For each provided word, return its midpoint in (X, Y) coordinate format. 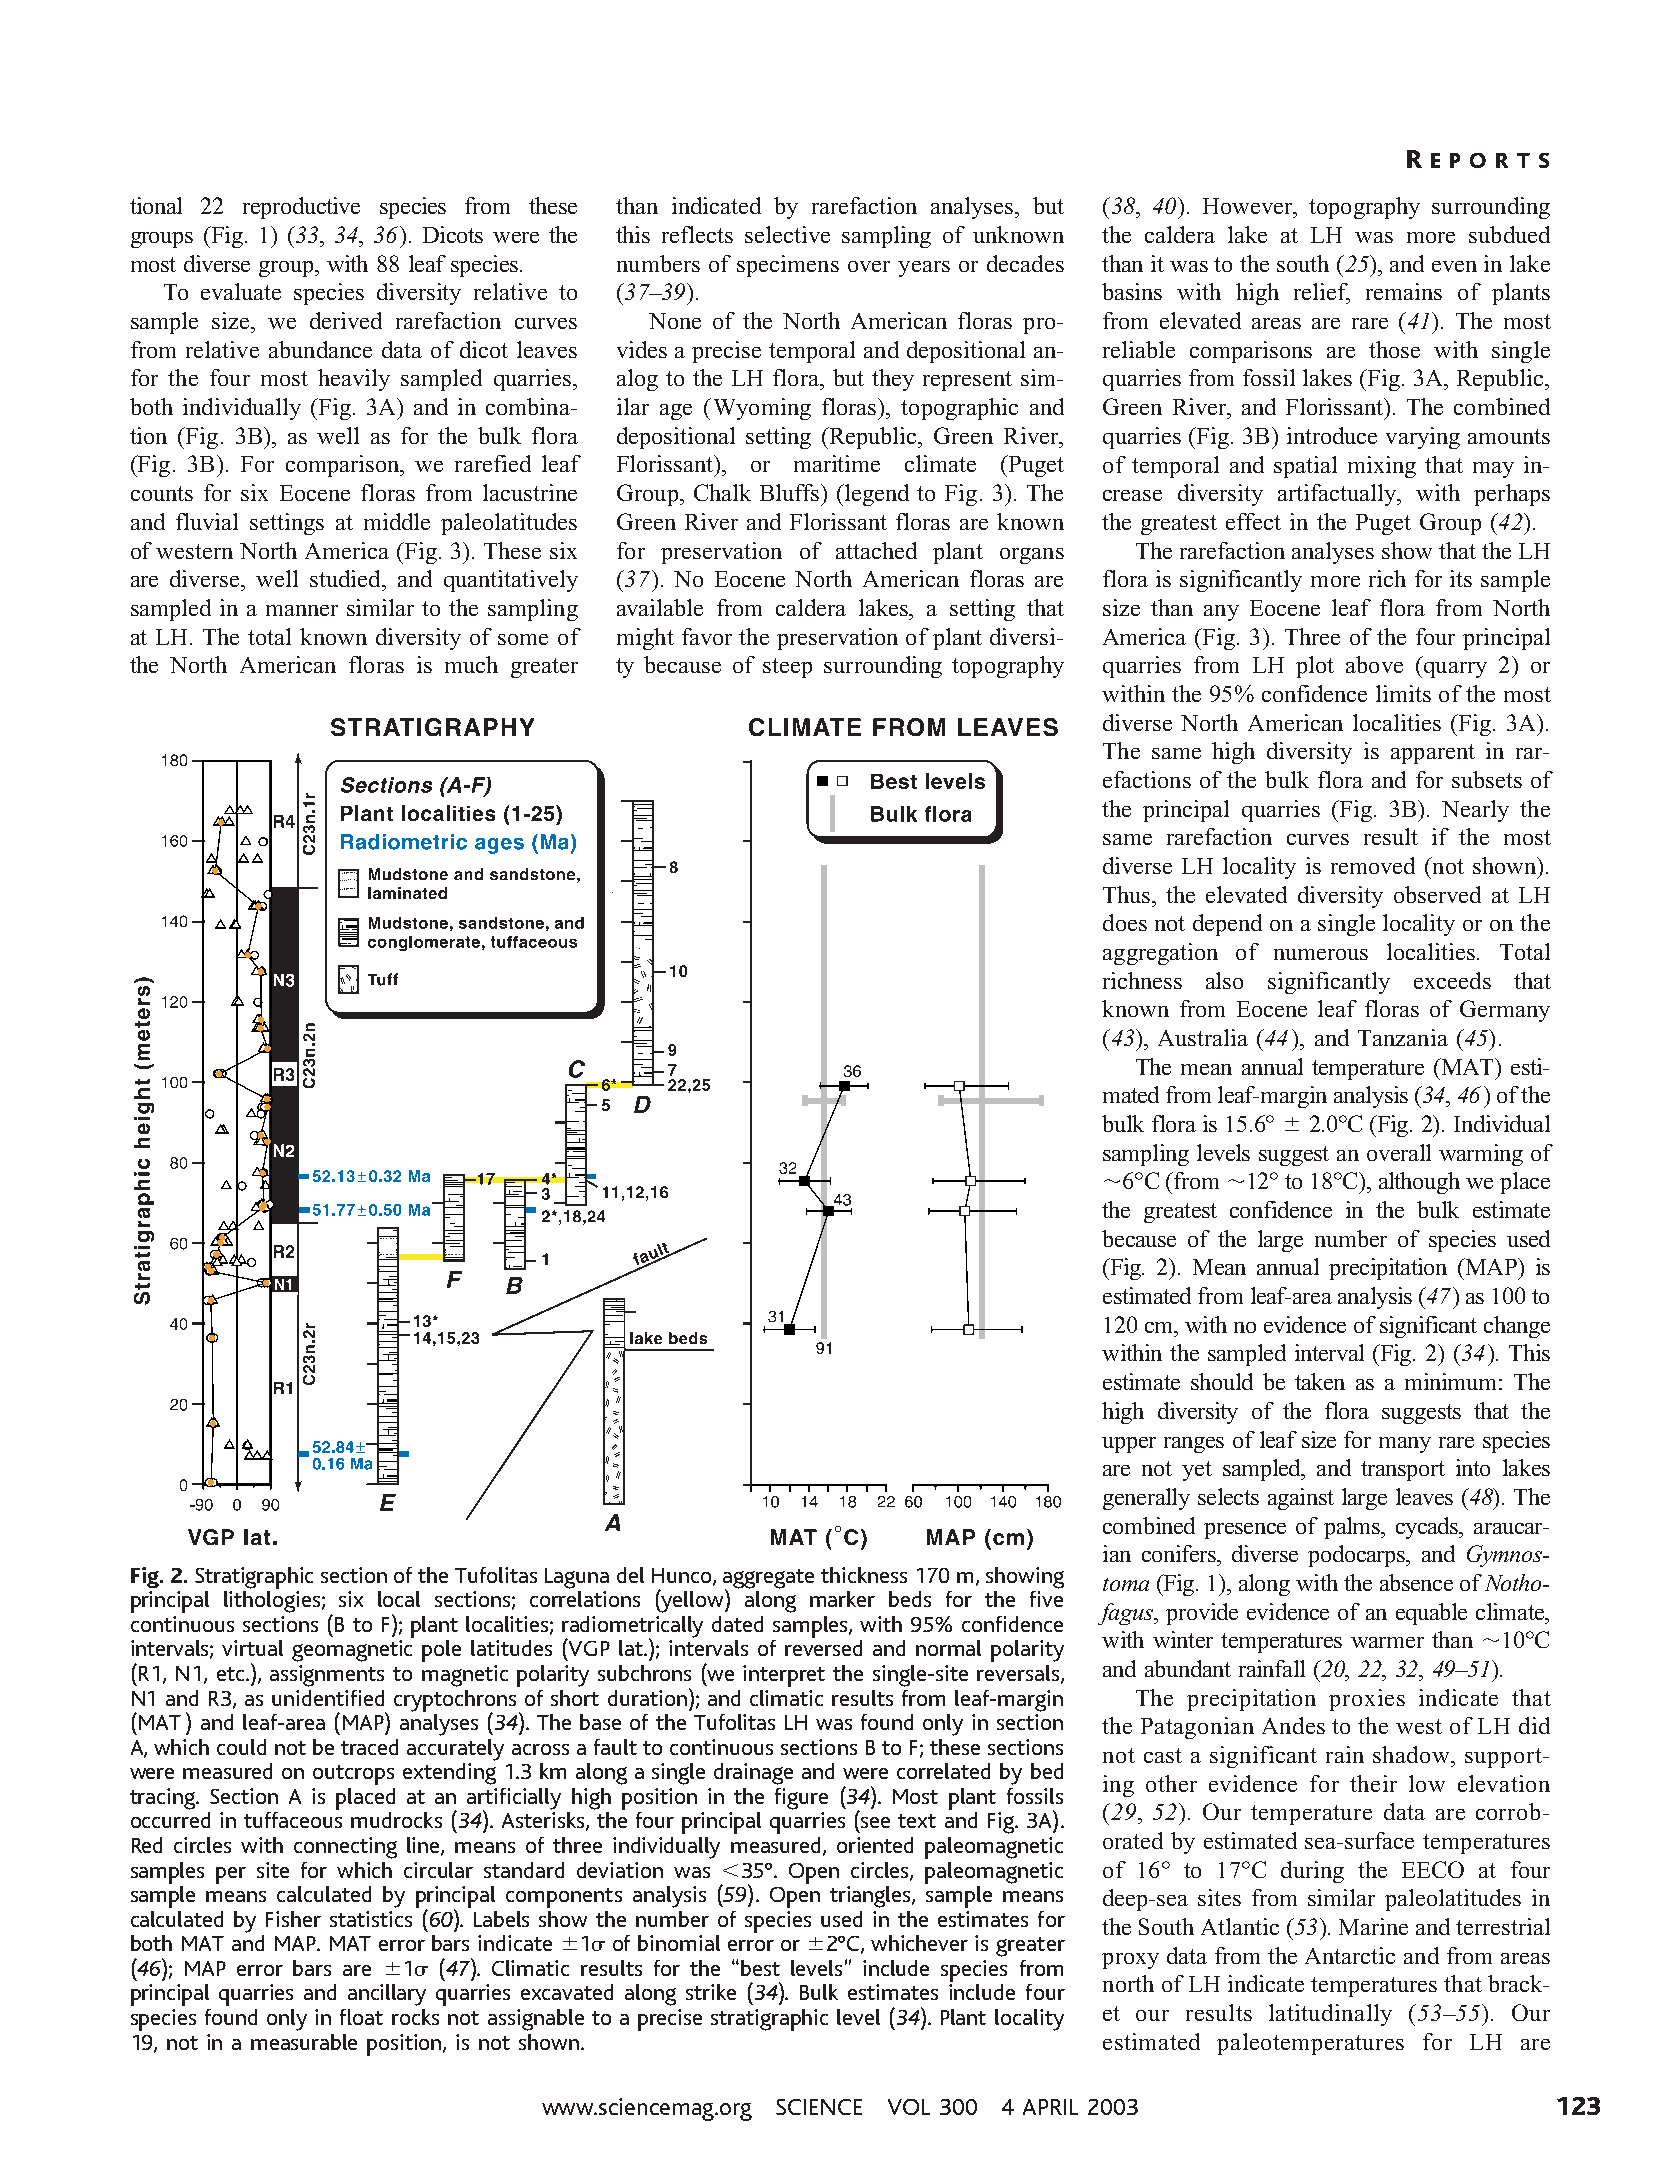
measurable (304, 2042)
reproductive (301, 208)
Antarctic (1350, 1955)
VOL (909, 2107)
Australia (1203, 1037)
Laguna (577, 1578)
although (1419, 1183)
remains (1404, 291)
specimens (788, 266)
